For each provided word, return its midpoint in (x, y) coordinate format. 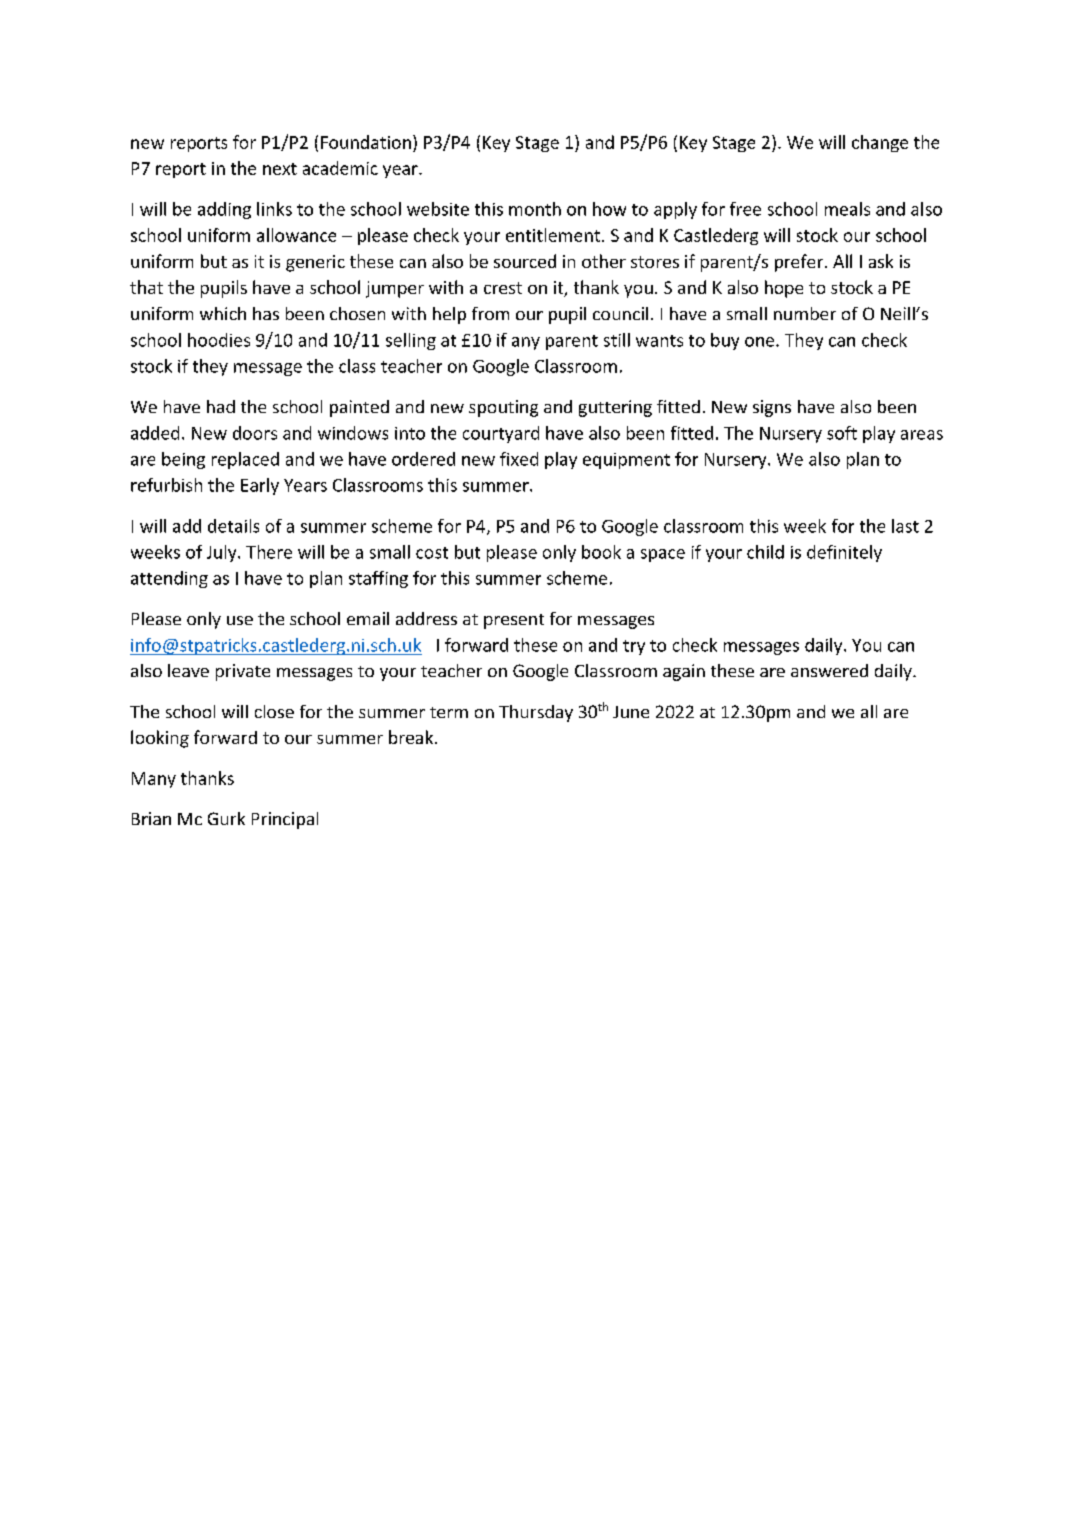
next (280, 169)
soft (842, 433)
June (631, 712)
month (535, 209)
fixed (519, 459)
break (412, 737)
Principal (285, 820)
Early (260, 486)
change (880, 143)
